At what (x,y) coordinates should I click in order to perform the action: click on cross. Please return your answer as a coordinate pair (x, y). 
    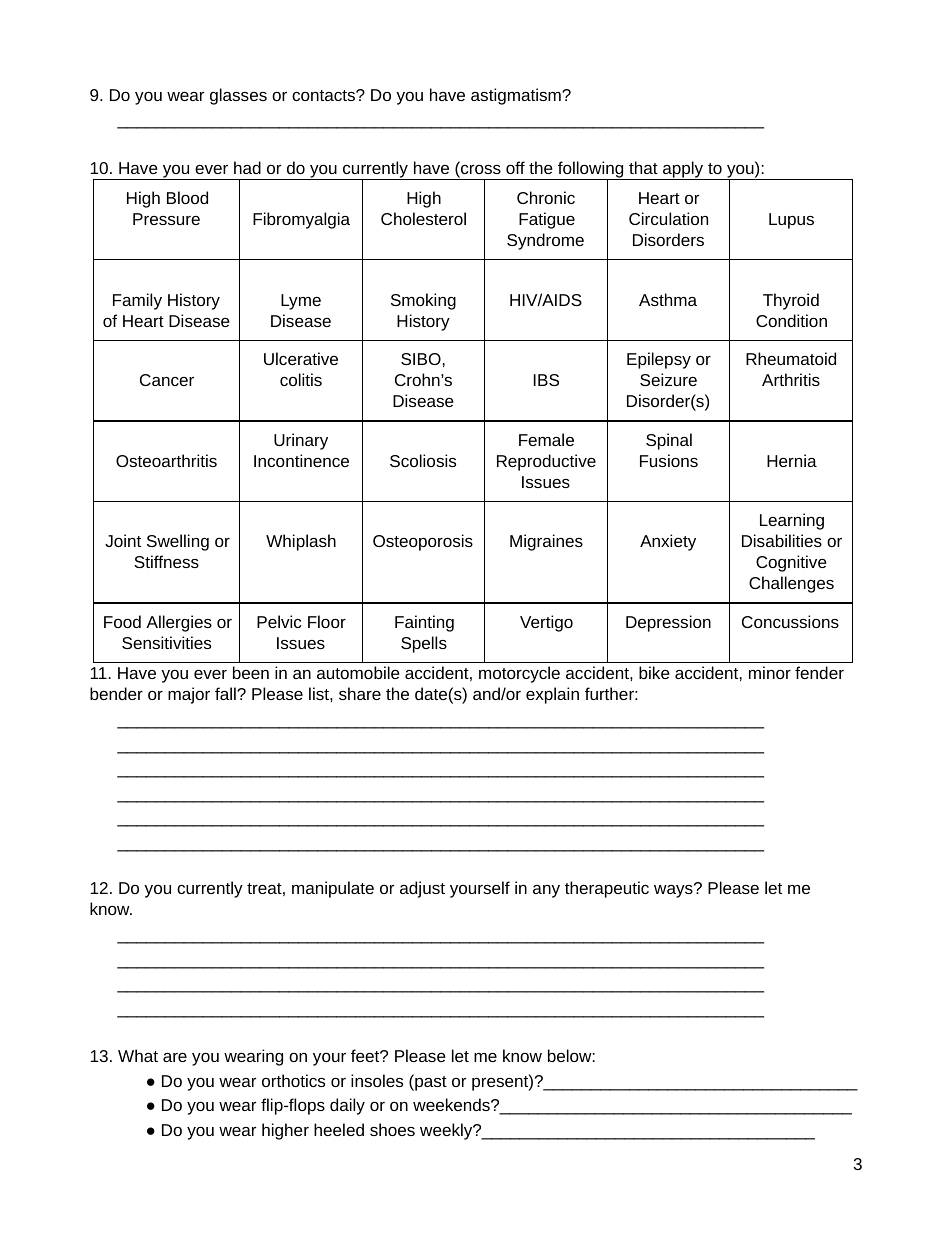
    Looking at the image, I should click on (480, 171).
